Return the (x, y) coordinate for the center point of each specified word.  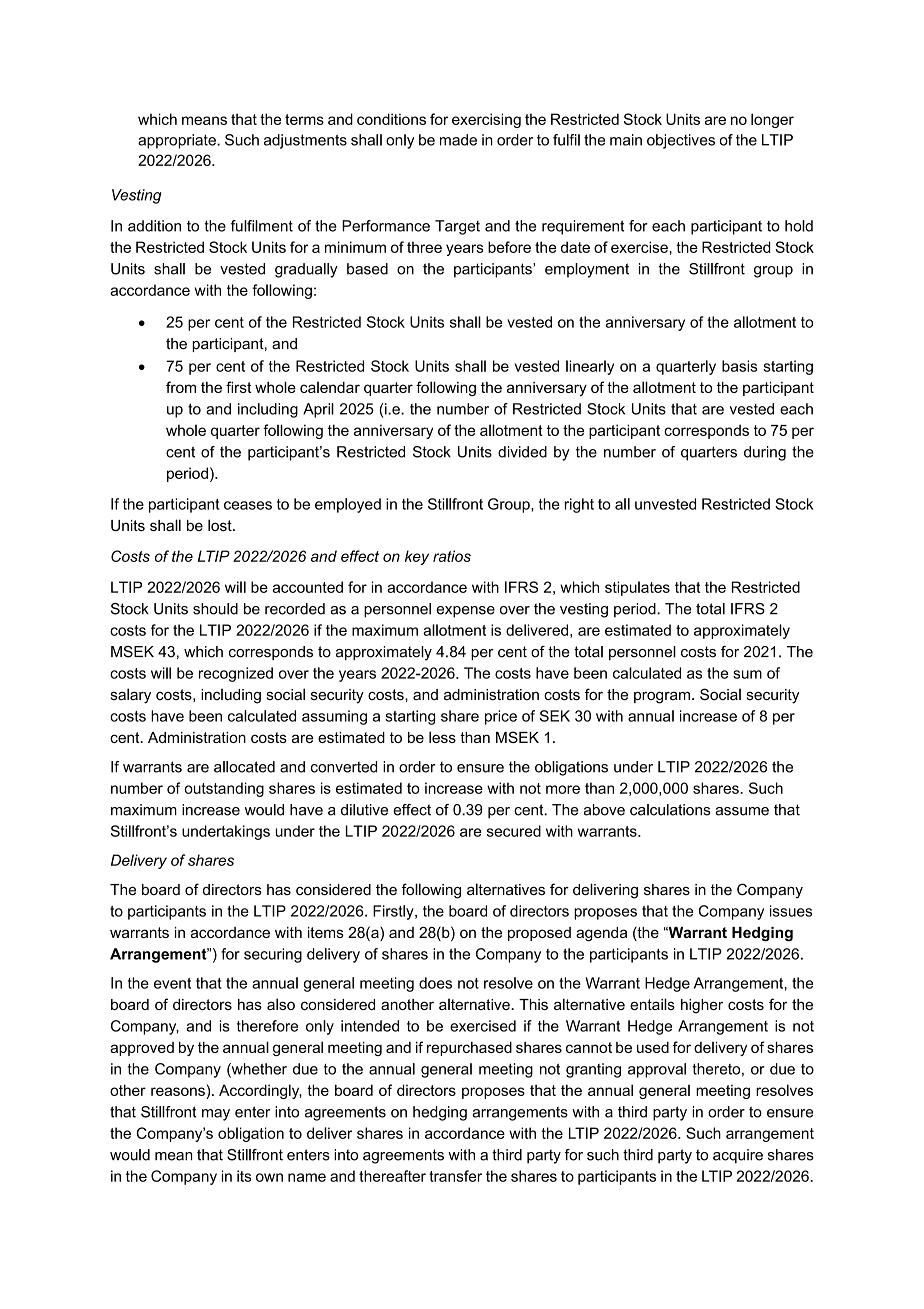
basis (739, 366)
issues (791, 911)
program (662, 698)
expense (465, 612)
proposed (539, 934)
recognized (236, 674)
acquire (738, 1156)
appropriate (178, 141)
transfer (455, 1176)
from (181, 387)
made (458, 140)
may (216, 1115)
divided (522, 452)
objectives (681, 141)
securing (273, 955)
